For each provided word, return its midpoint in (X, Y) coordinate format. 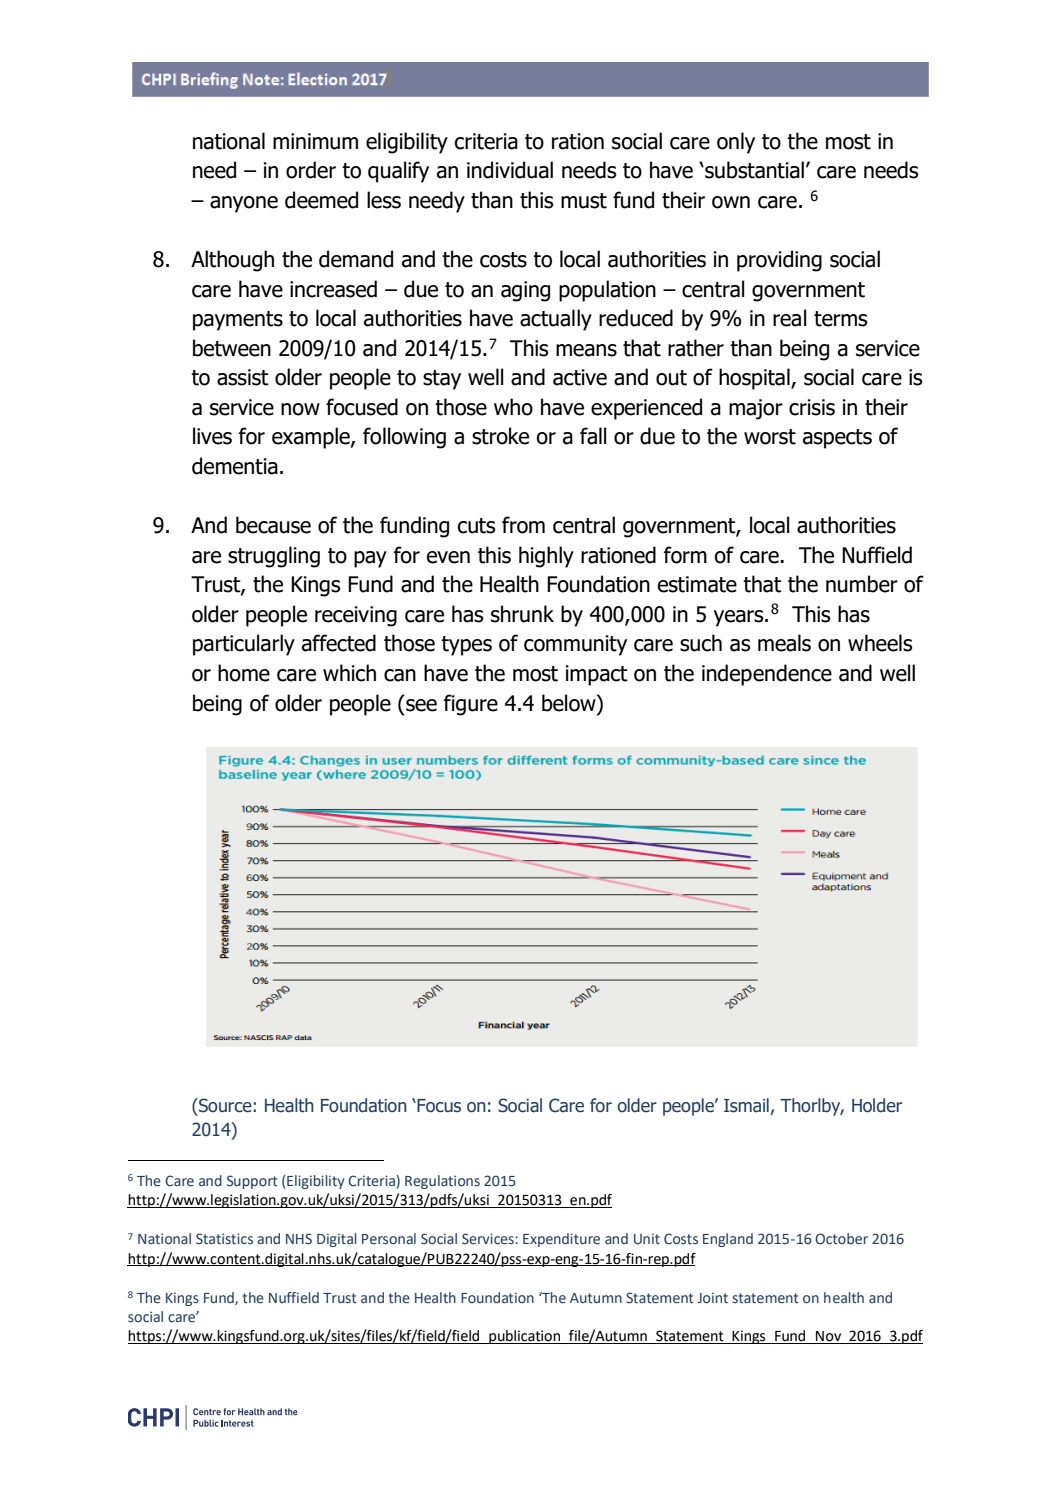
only (736, 143)
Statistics (224, 1238)
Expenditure (561, 1240)
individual (510, 170)
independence (767, 675)
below (570, 703)
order (311, 170)
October (841, 1238)
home (244, 673)
